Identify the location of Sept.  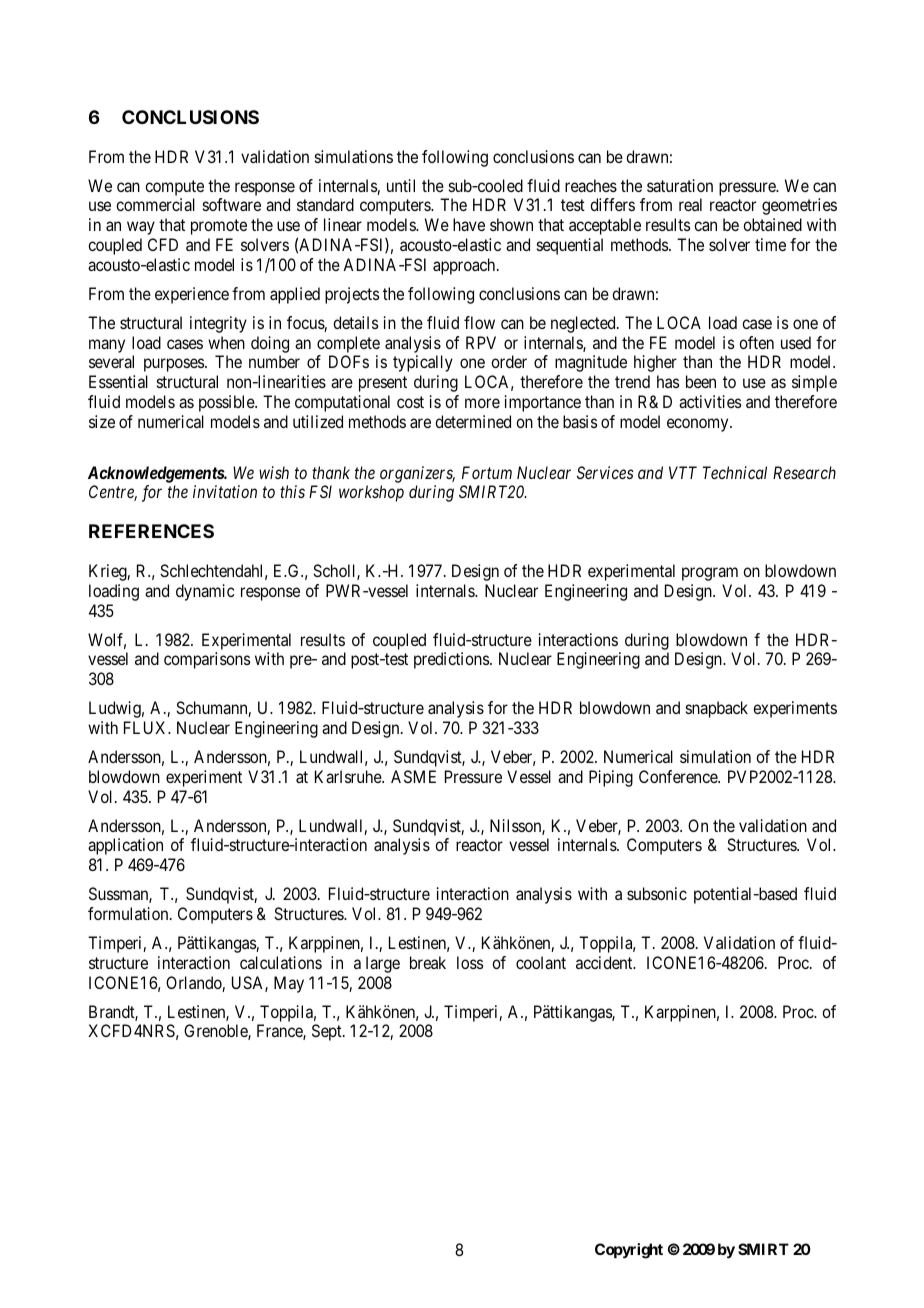
(328, 1032).
